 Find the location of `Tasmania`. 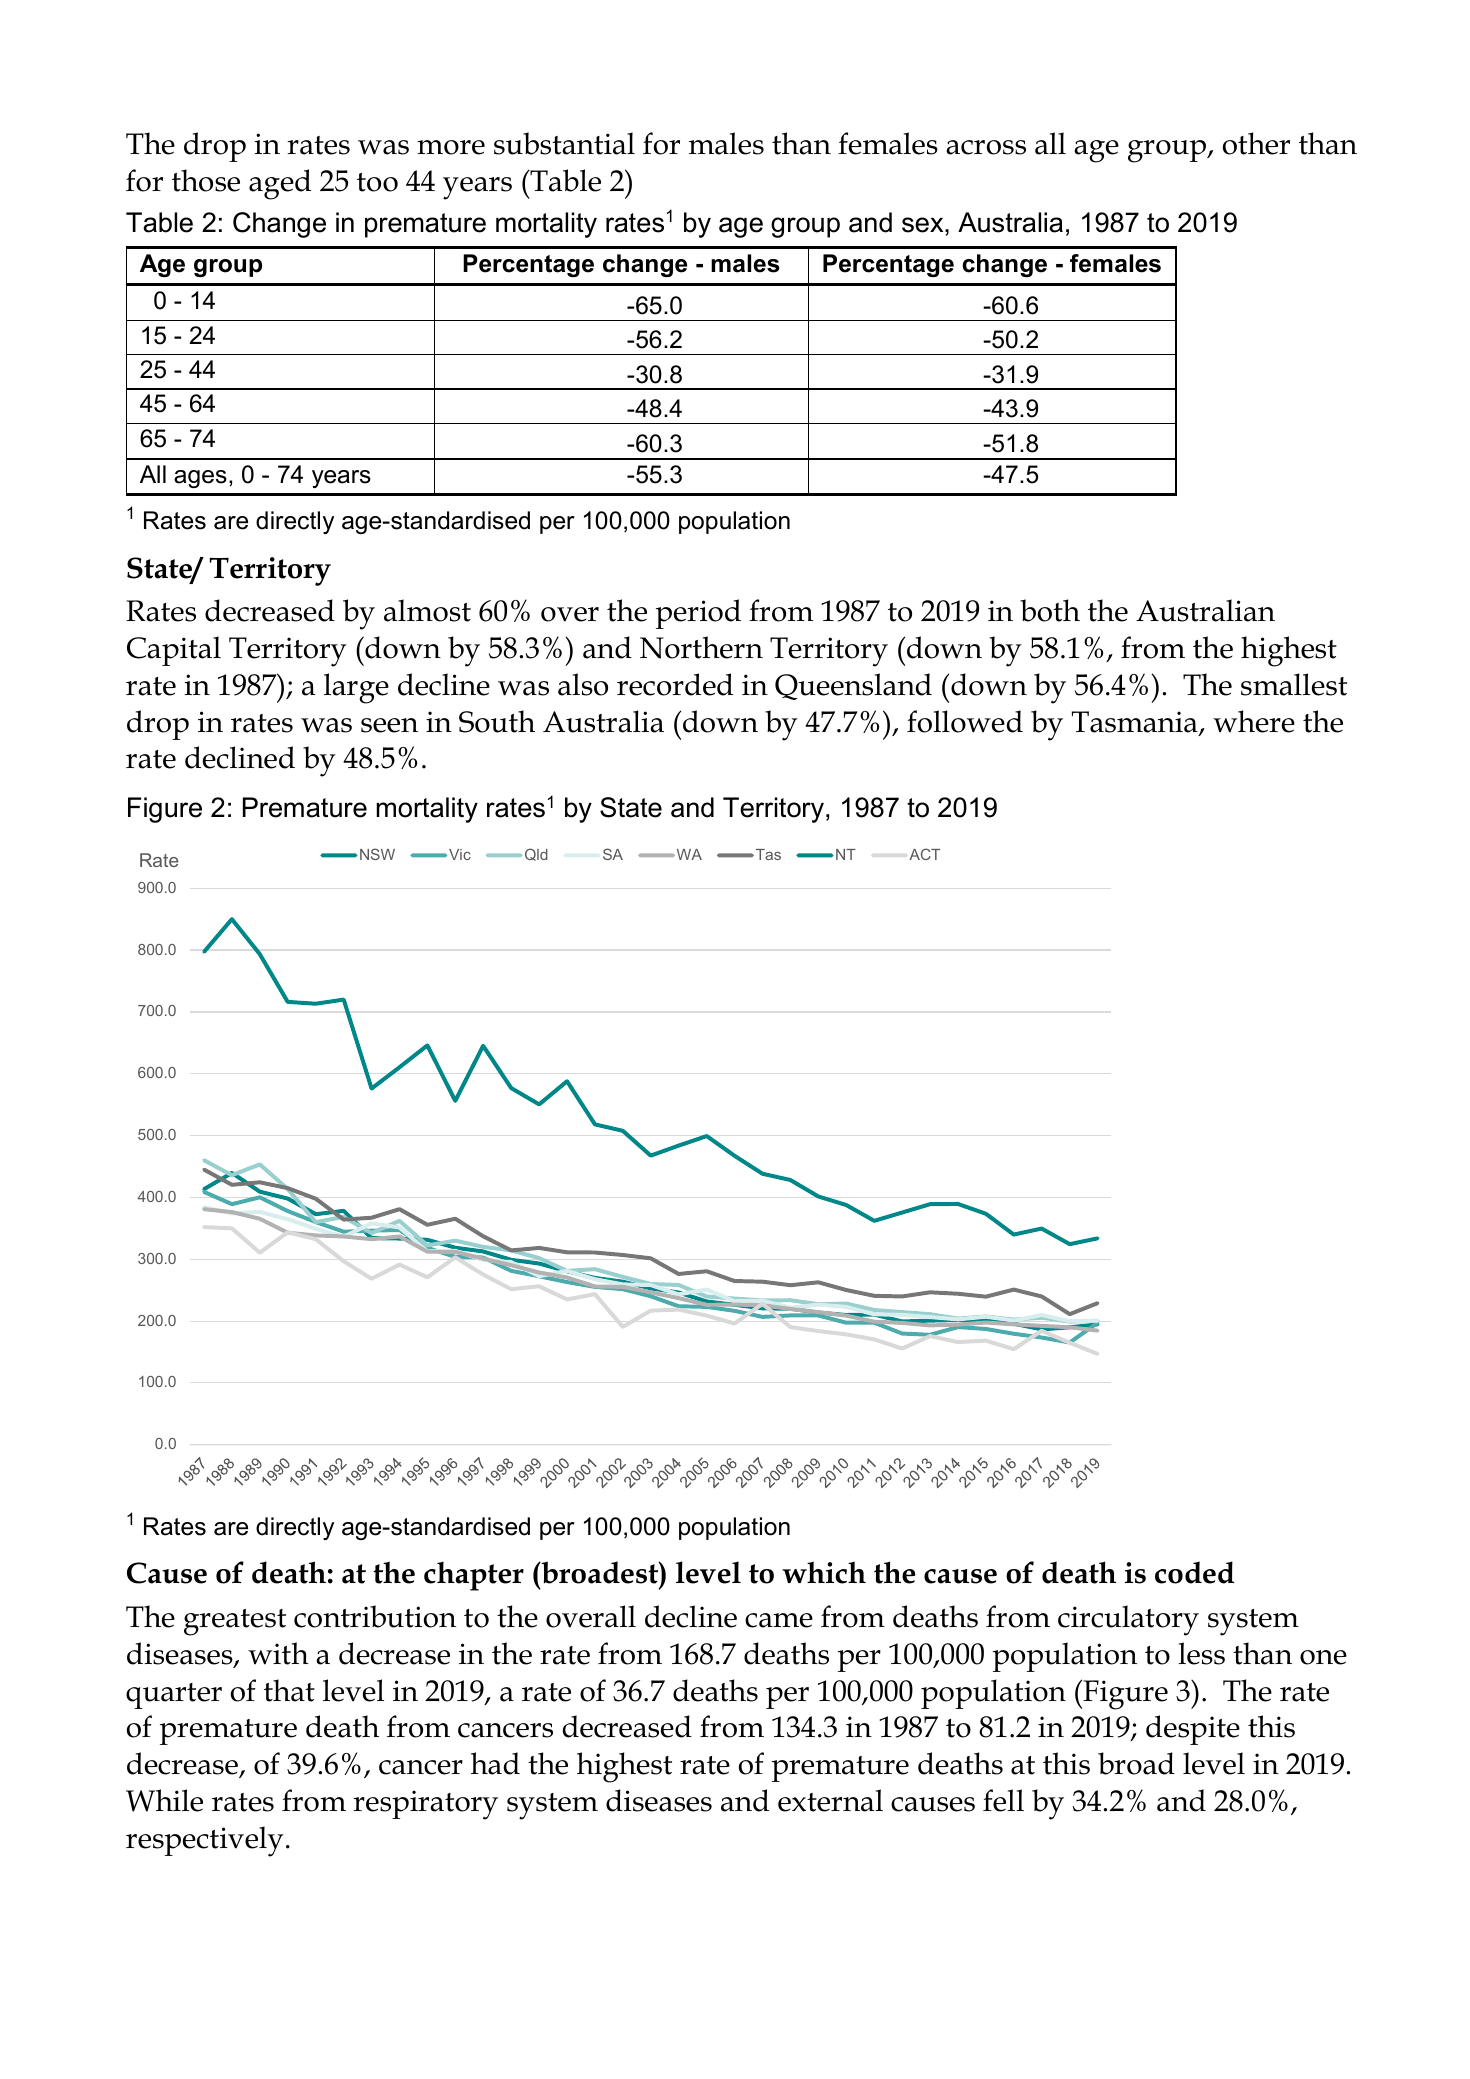

Tasmania is located at coordinates (1136, 723).
